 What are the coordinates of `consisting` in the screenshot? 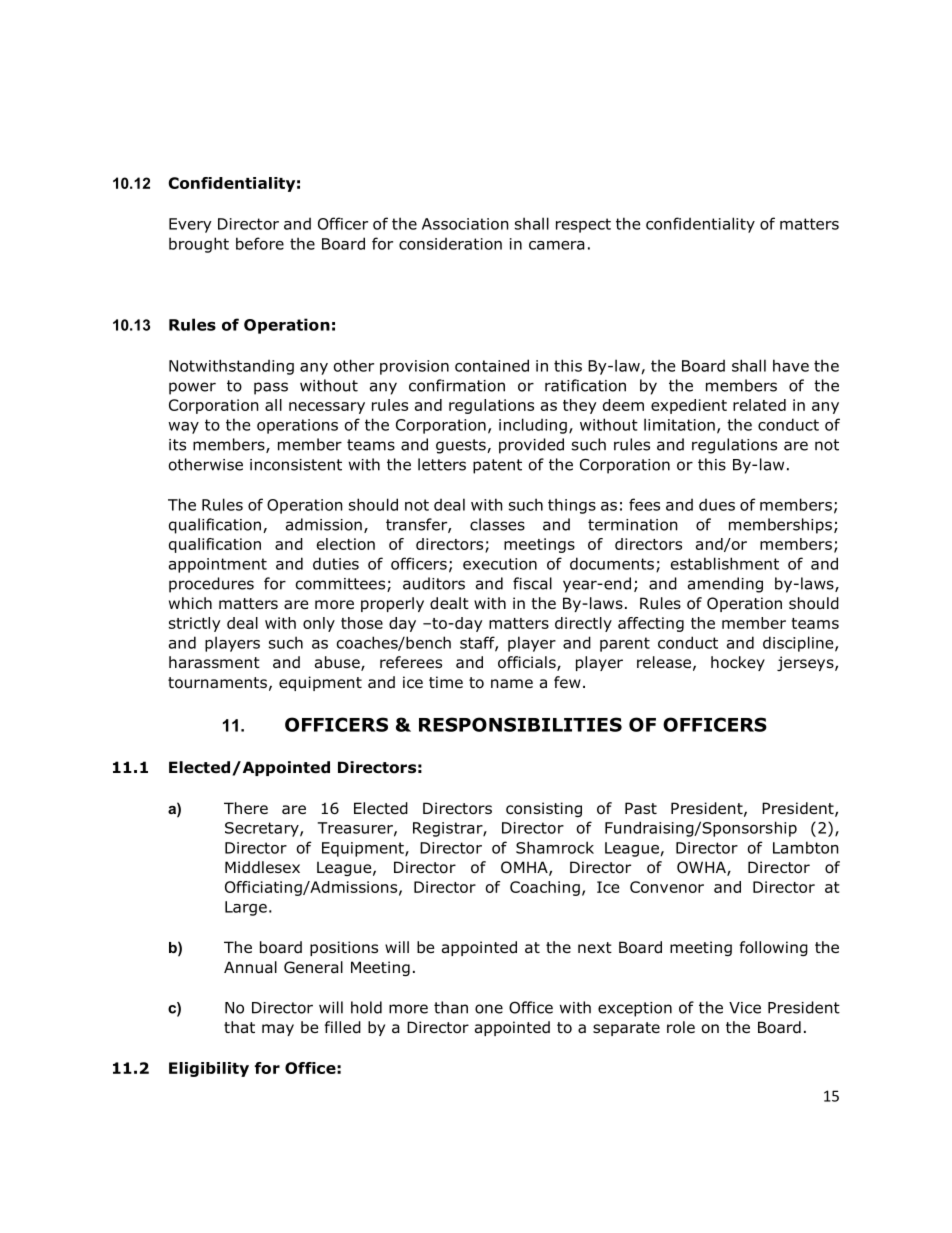 It's located at (544, 809).
